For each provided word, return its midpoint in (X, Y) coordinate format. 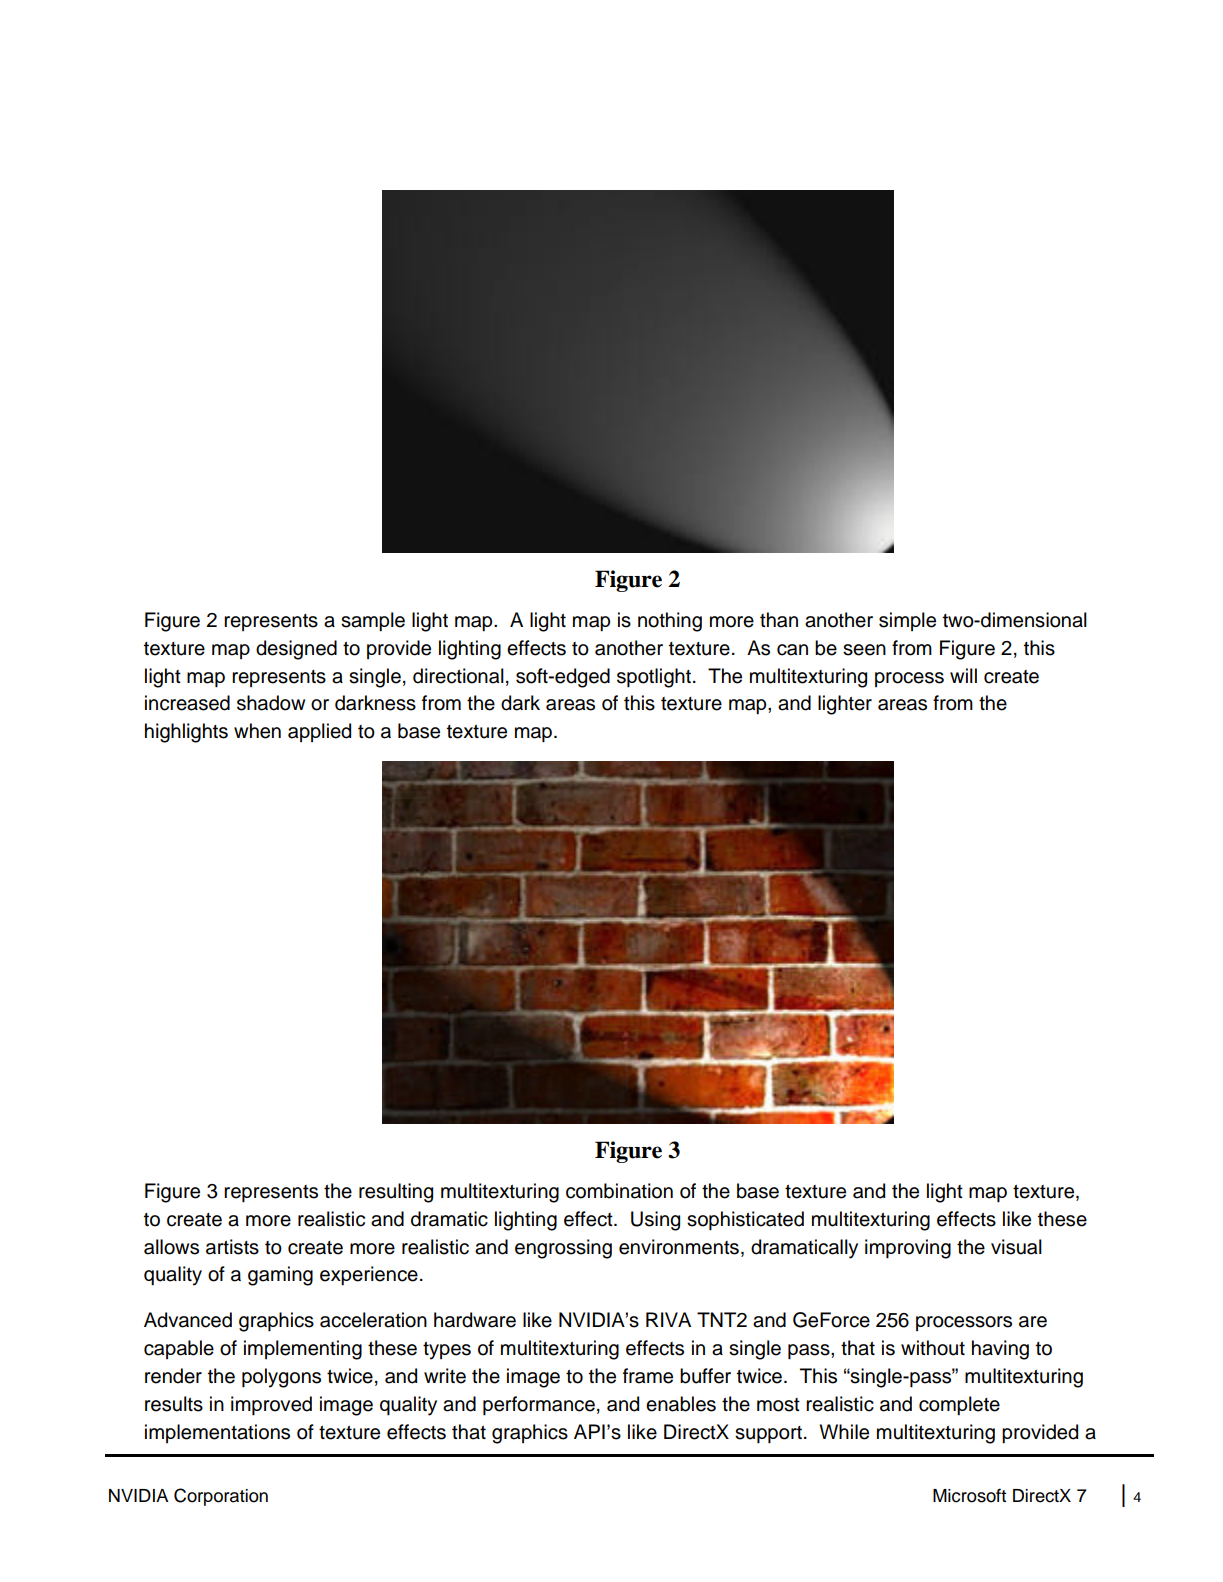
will (963, 675)
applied (319, 732)
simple (907, 621)
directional (458, 676)
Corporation (221, 1497)
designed (296, 650)
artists (232, 1247)
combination (619, 1191)
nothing (670, 622)
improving (908, 1249)
